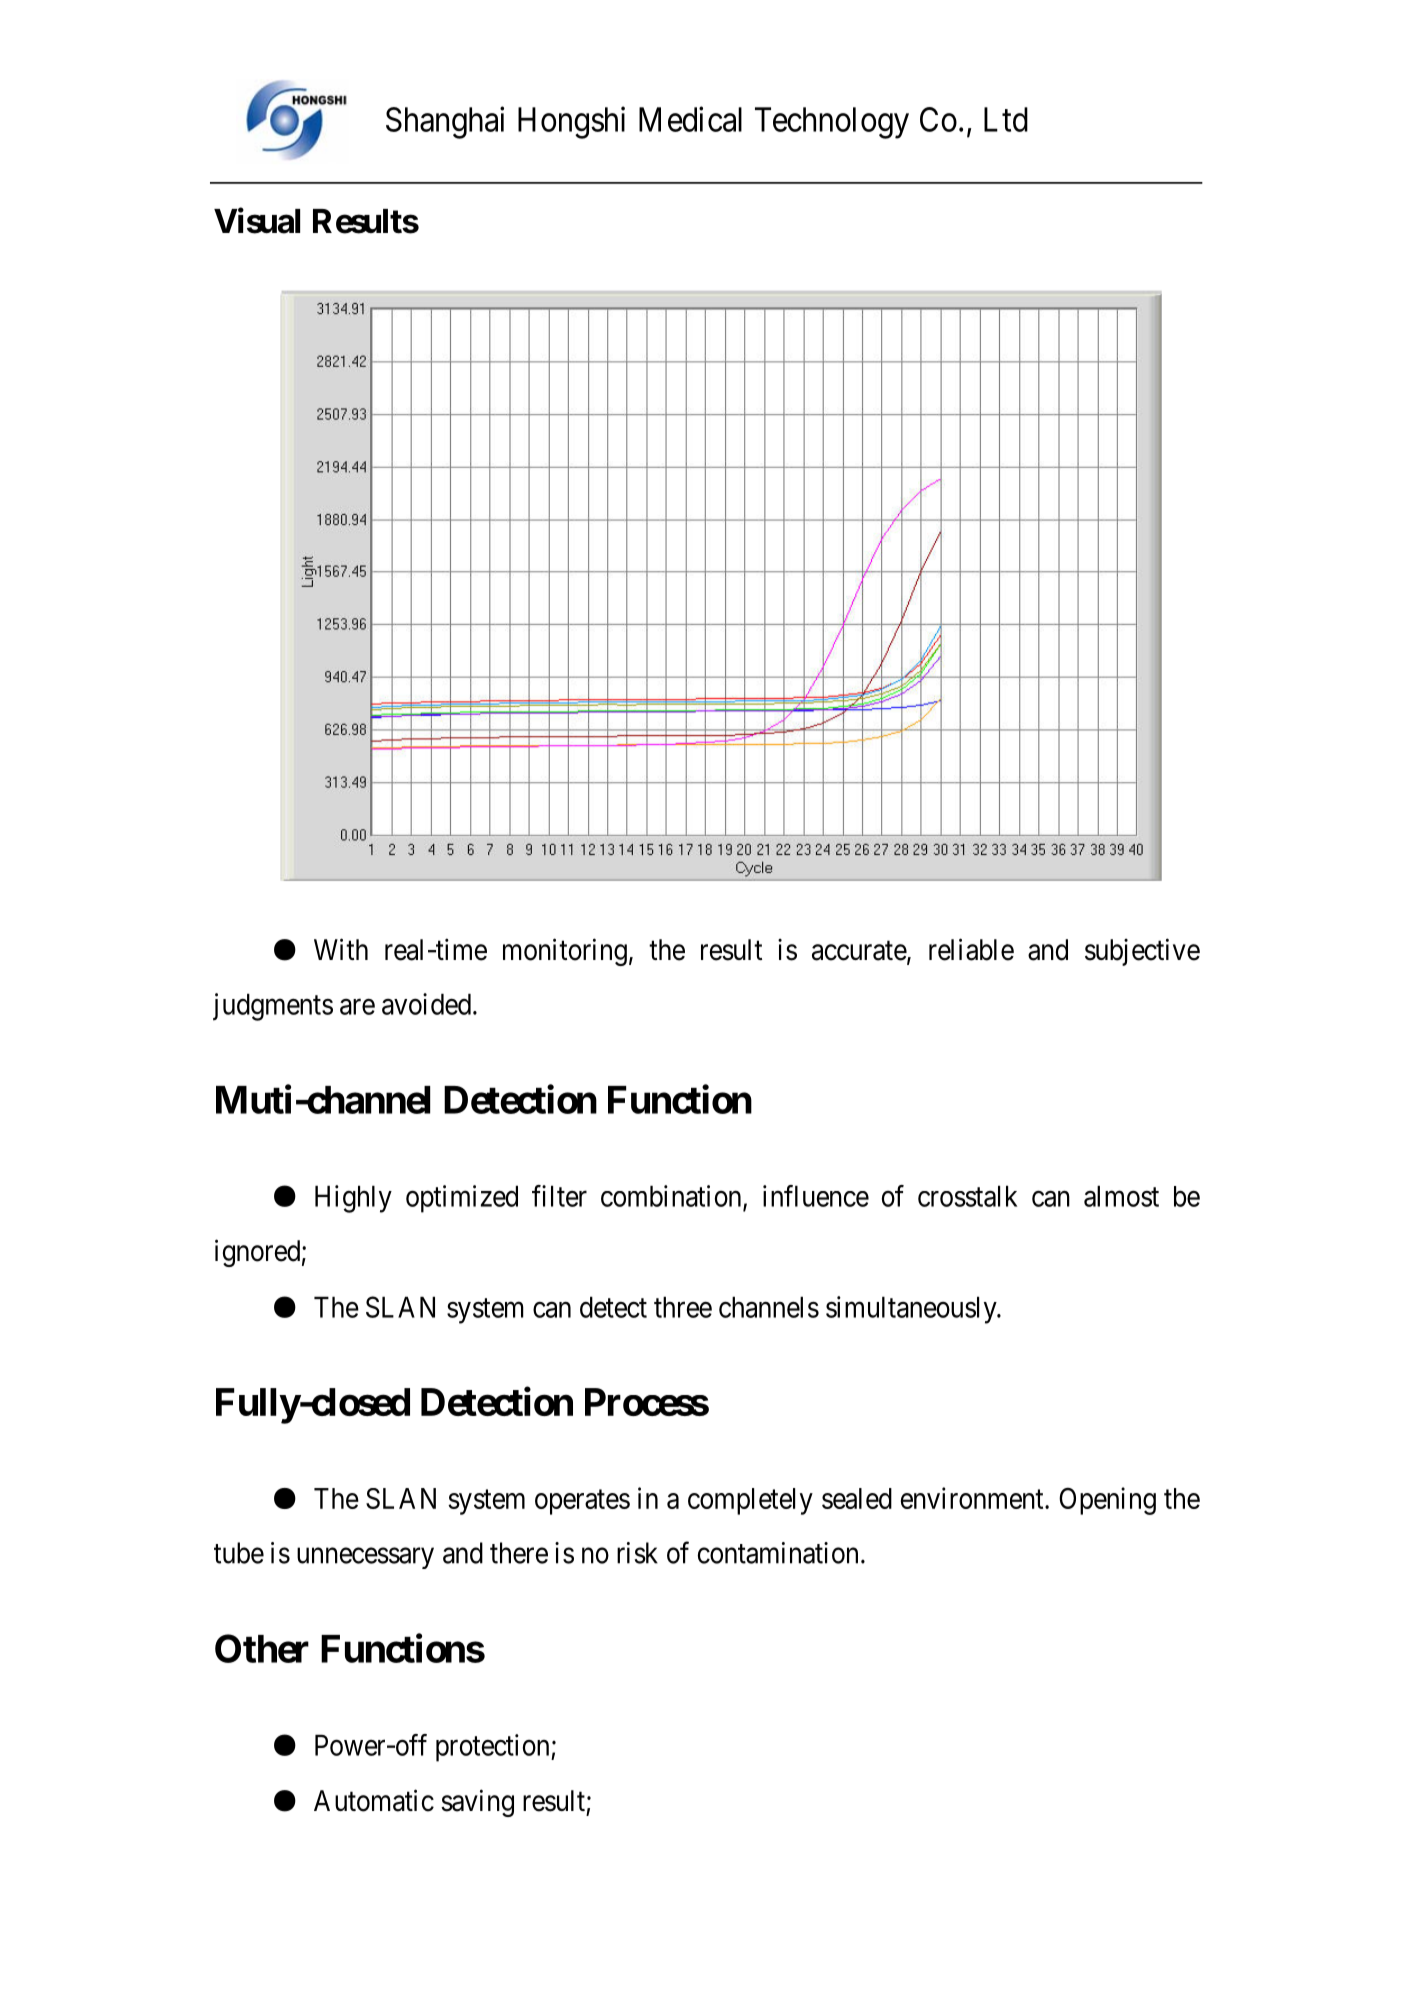 This image has width=1412, height=1997. Describe the element at coordinates (374, 1800) in the image. I see `Automatic` at that location.
